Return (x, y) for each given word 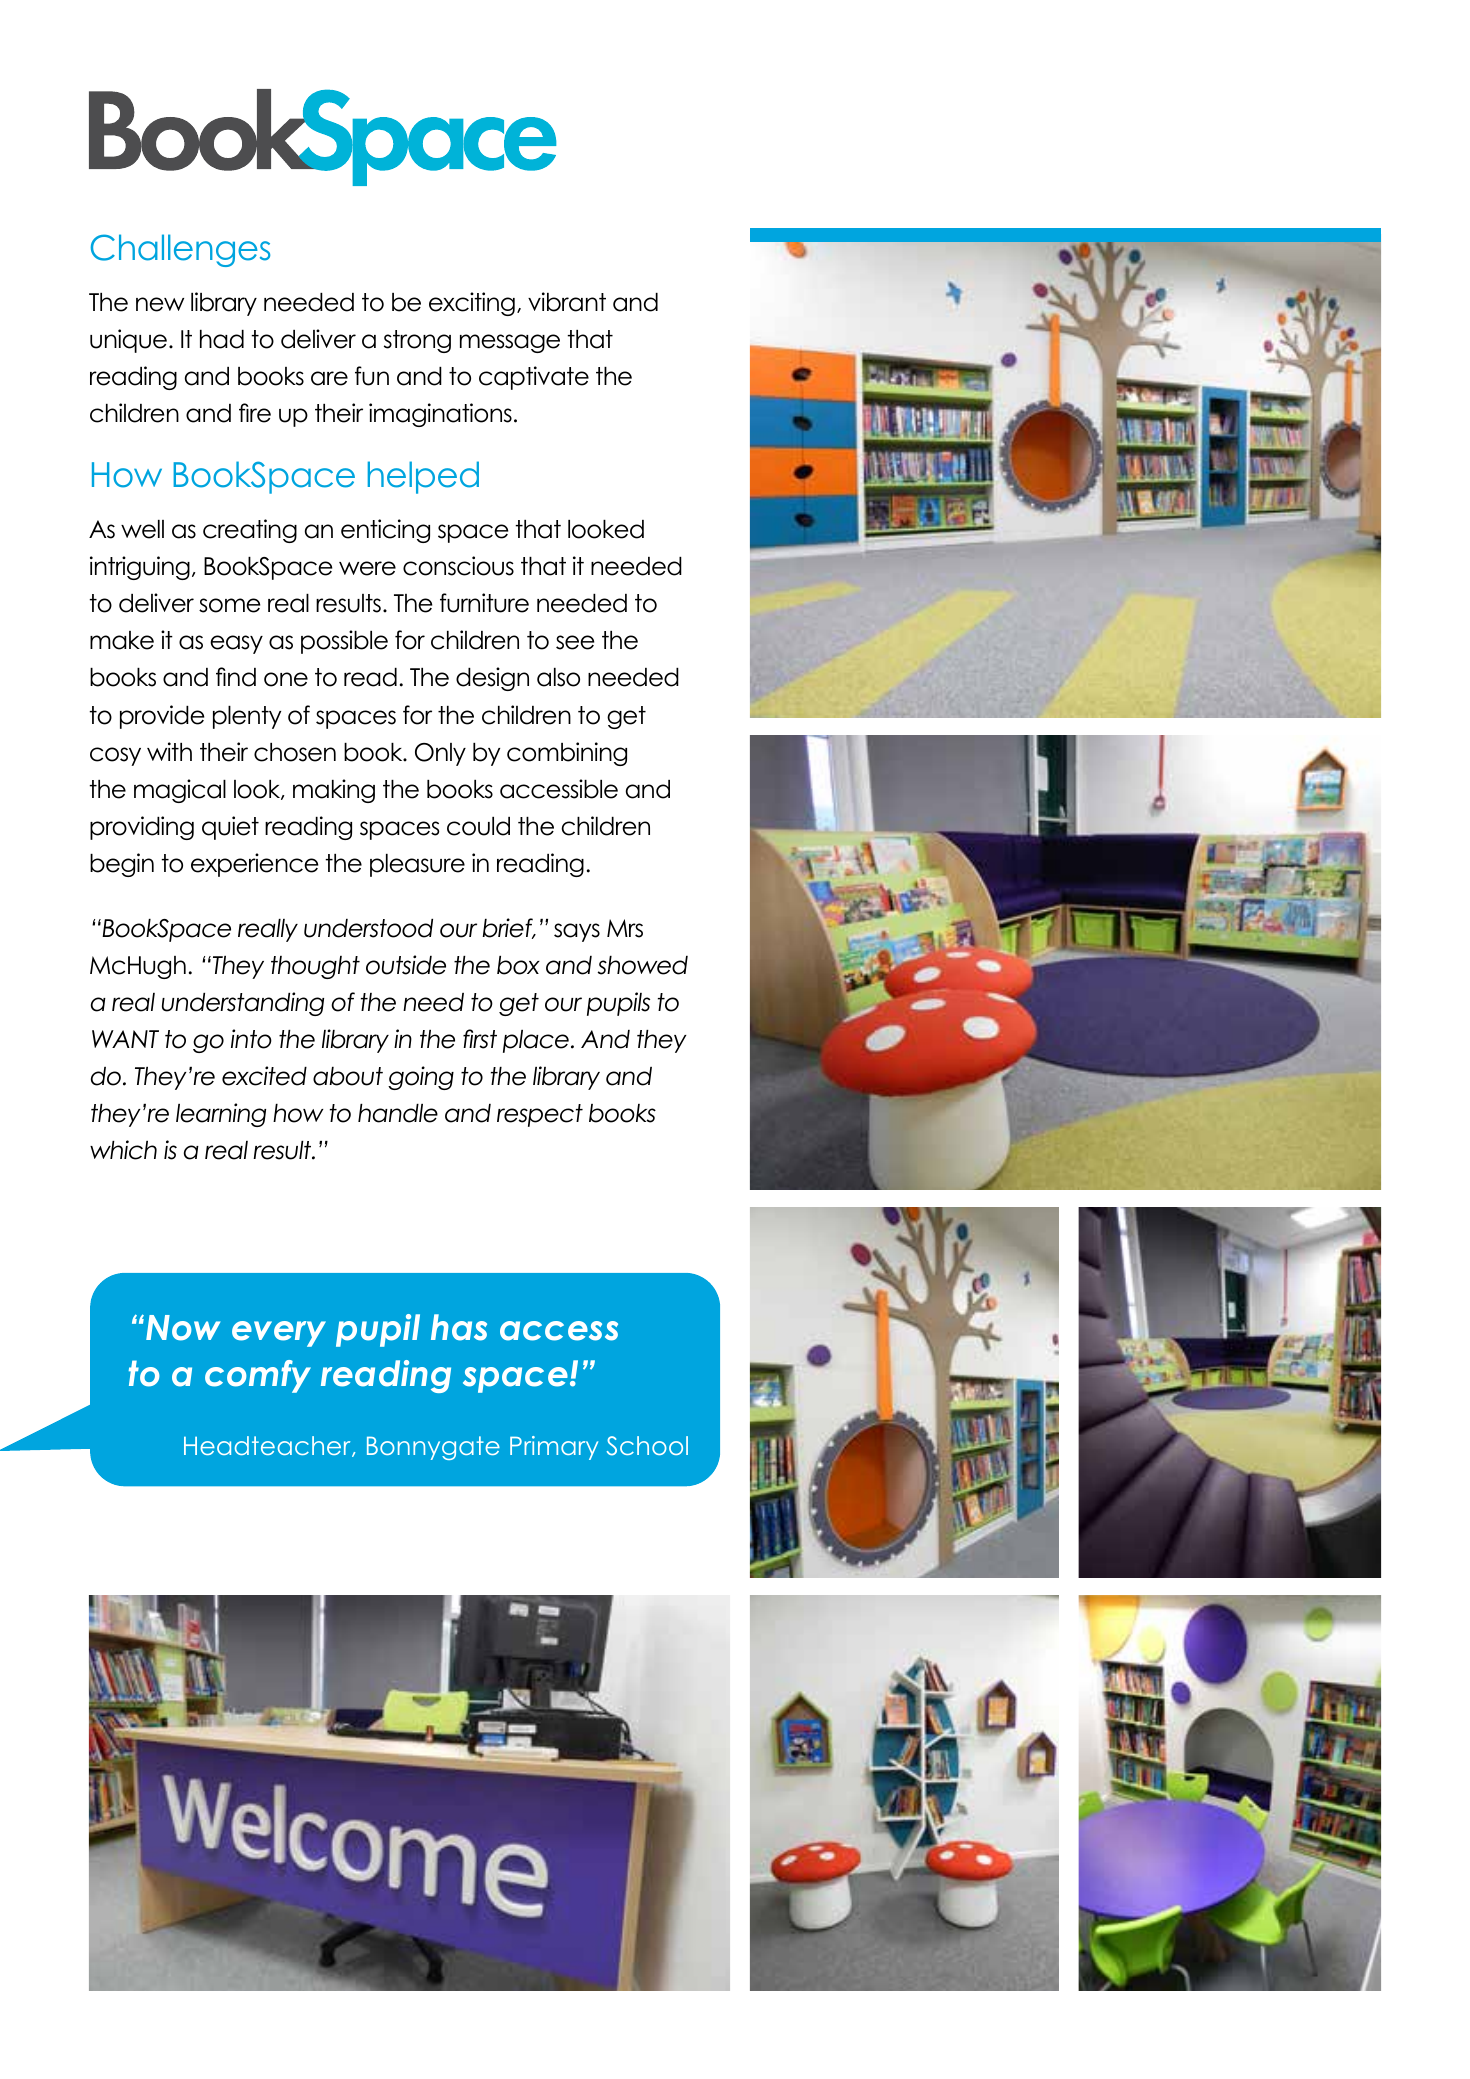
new (160, 304)
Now (183, 1328)
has (459, 1327)
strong (417, 341)
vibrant (567, 302)
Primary (554, 1448)
